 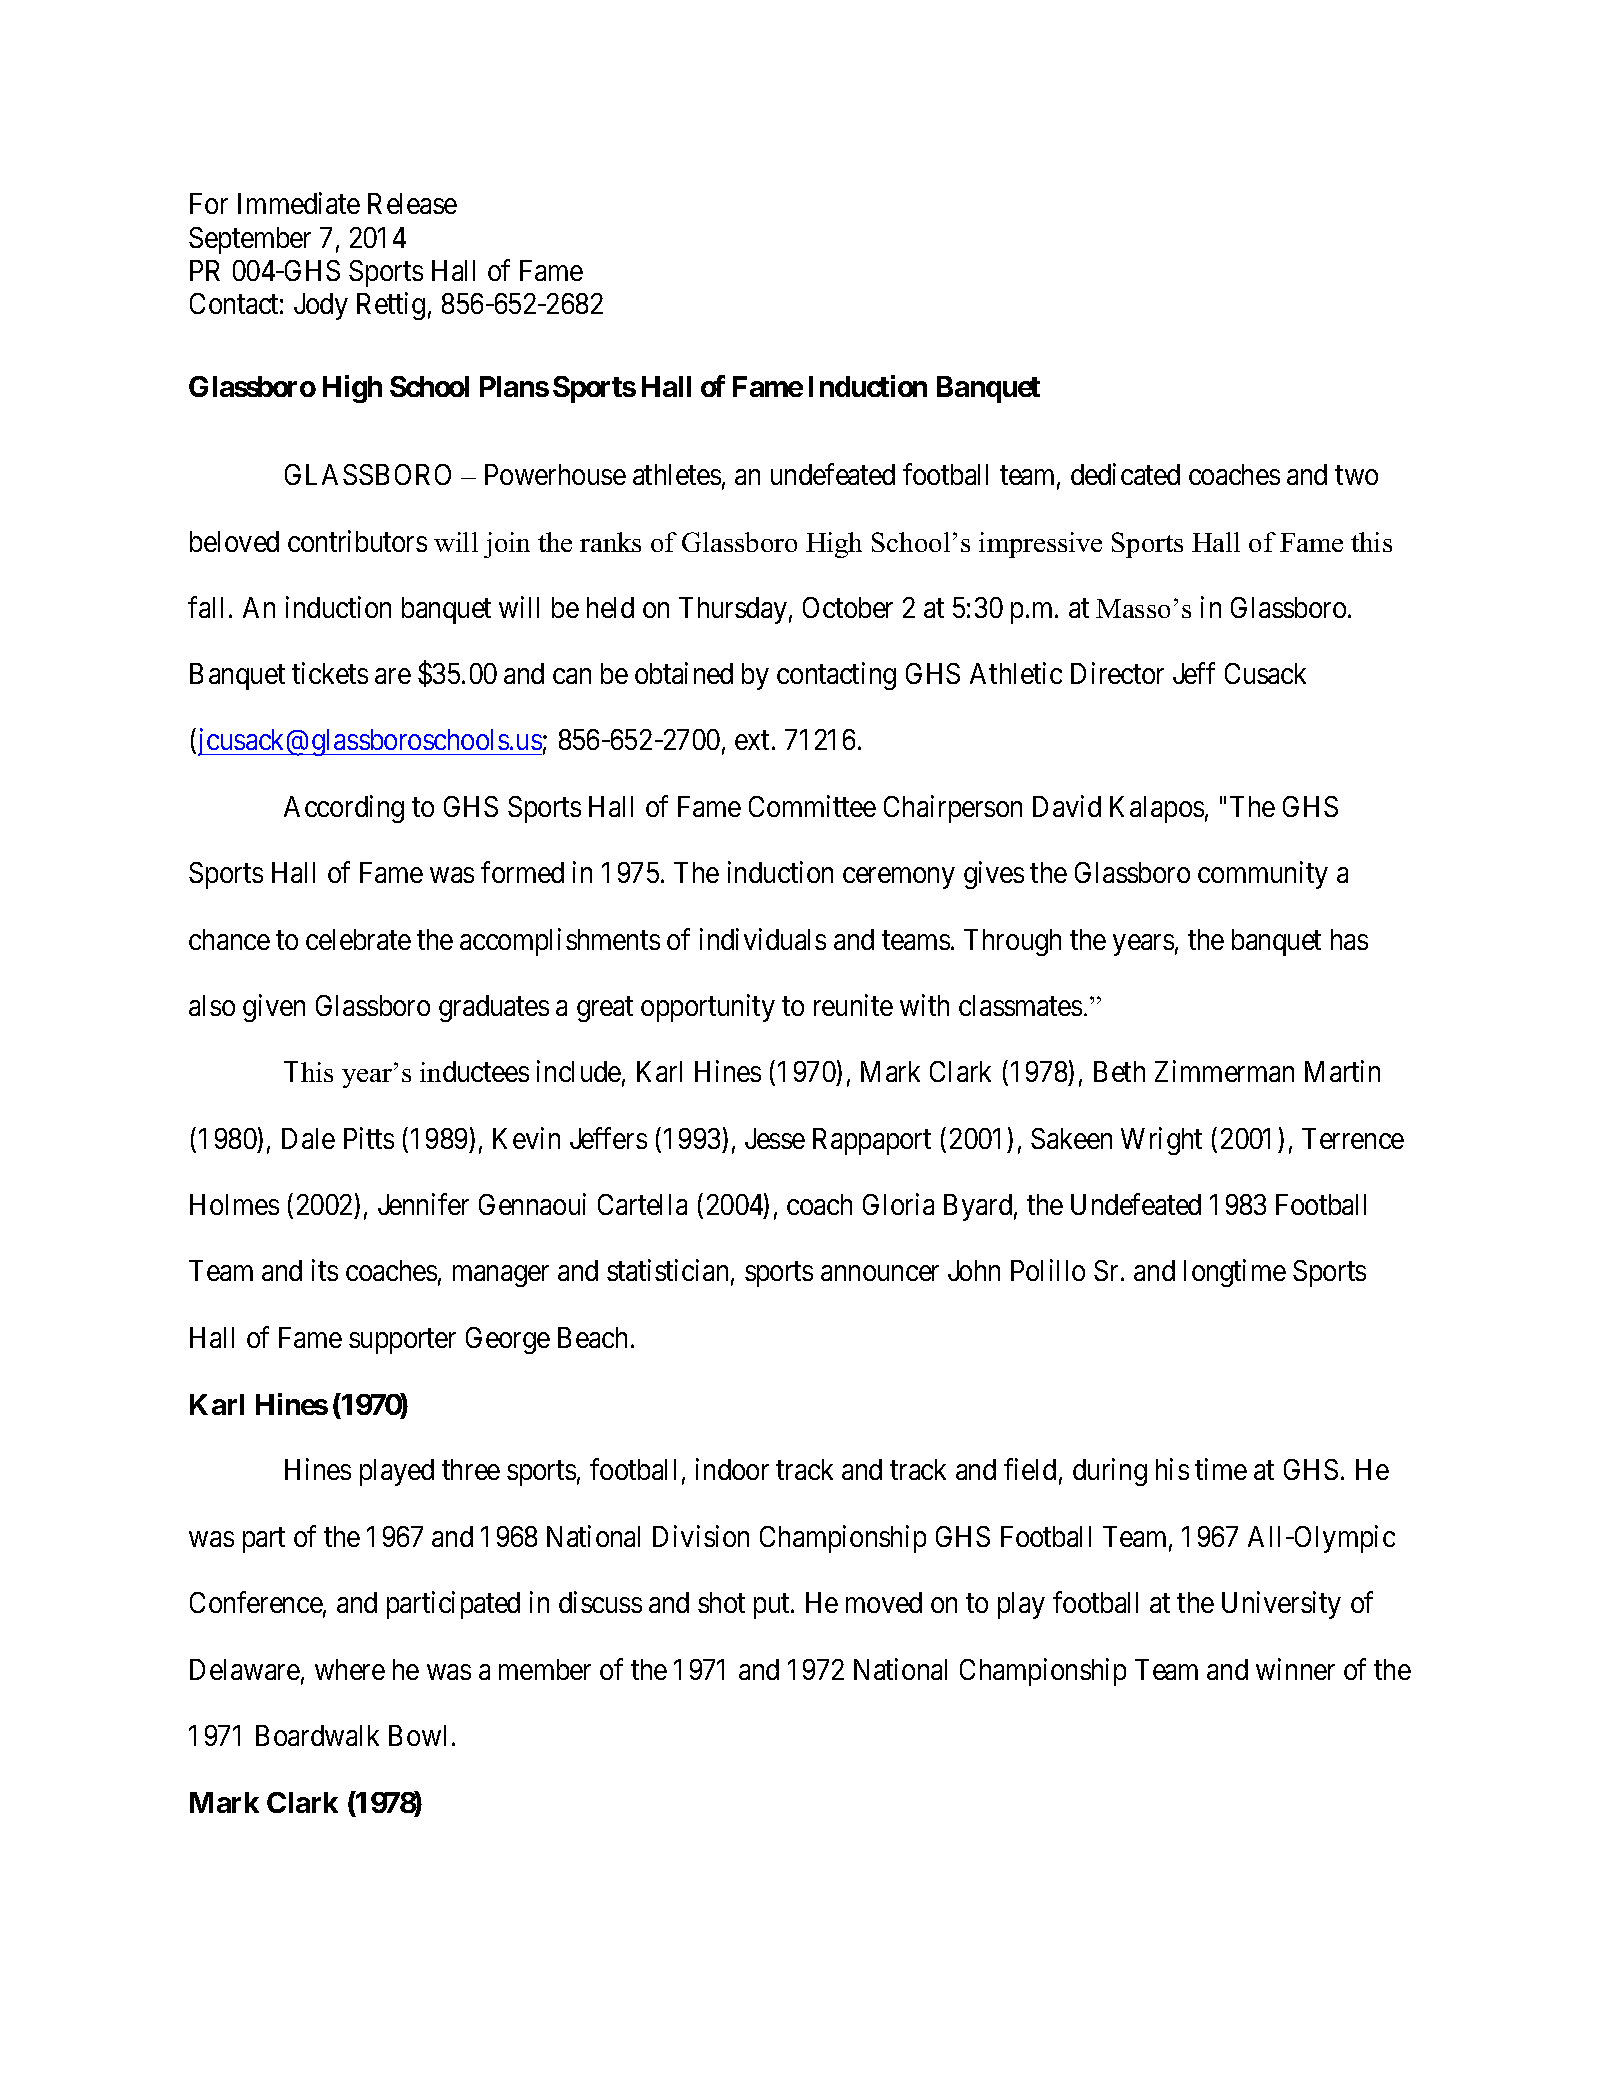 I want to click on contributors, so click(x=357, y=541).
